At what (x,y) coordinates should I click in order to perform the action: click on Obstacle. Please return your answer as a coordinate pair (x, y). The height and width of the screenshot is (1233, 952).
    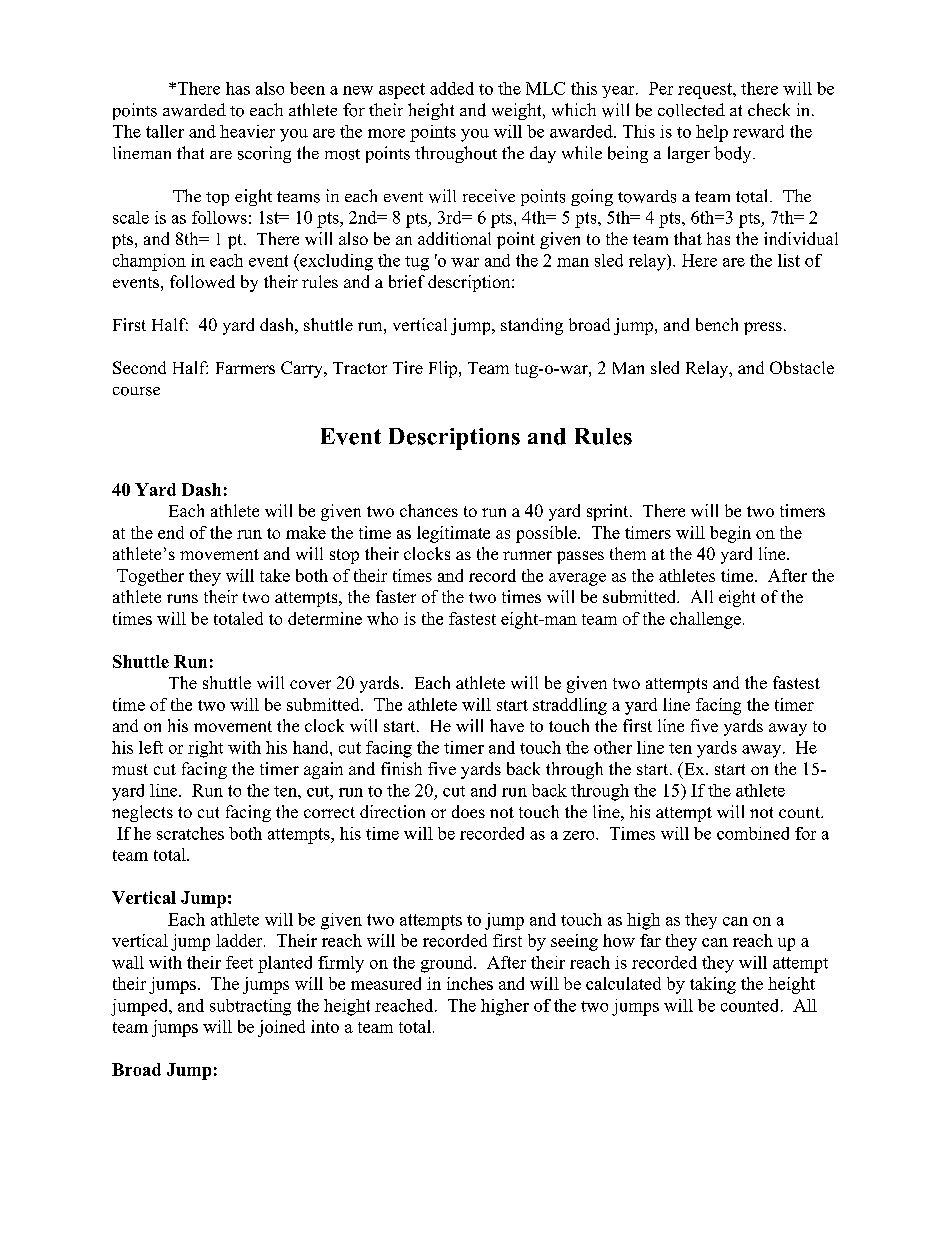
    Looking at the image, I should click on (802, 367).
